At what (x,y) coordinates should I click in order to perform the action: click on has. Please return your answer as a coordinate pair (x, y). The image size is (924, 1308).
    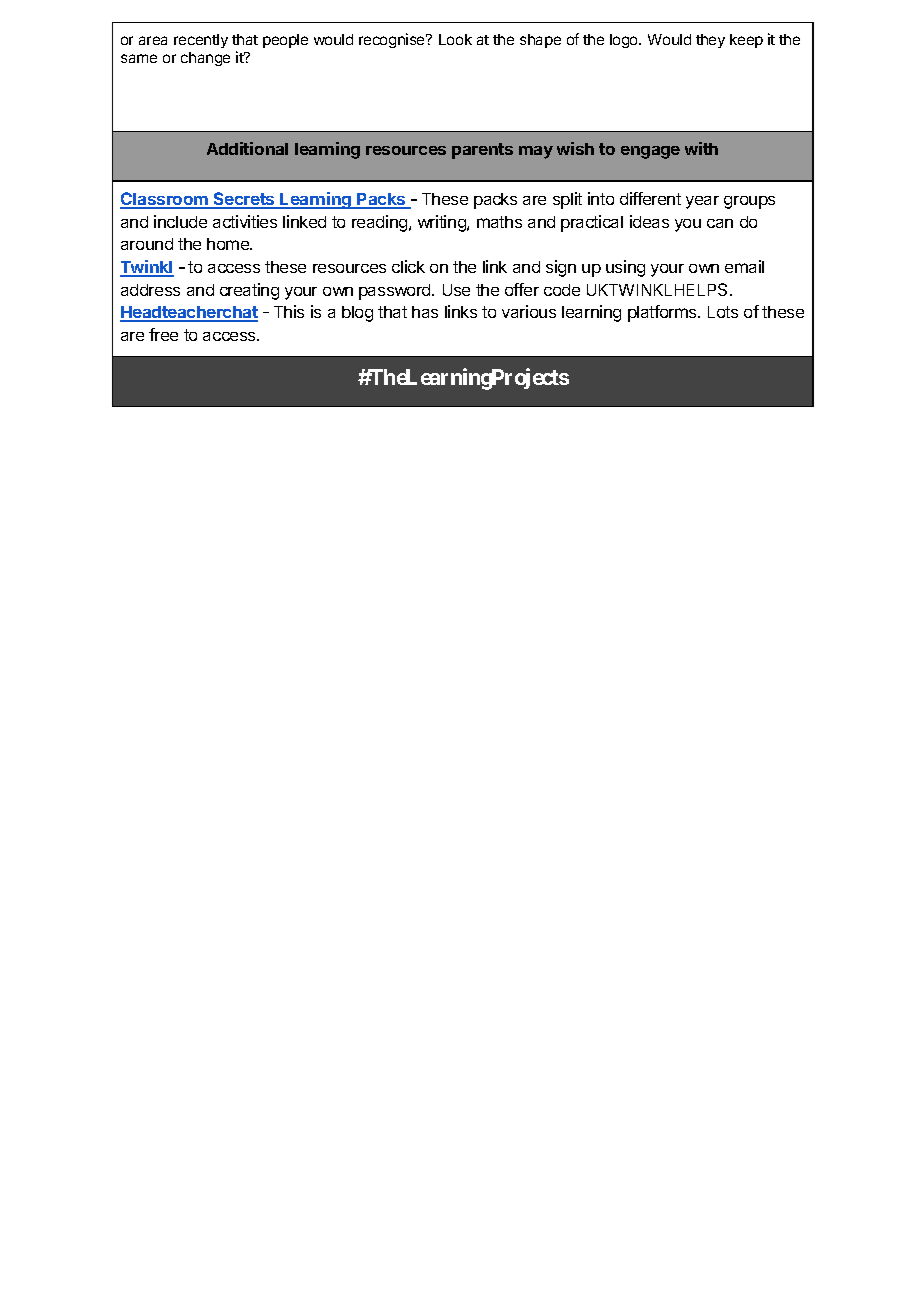
    Looking at the image, I should click on (425, 312).
